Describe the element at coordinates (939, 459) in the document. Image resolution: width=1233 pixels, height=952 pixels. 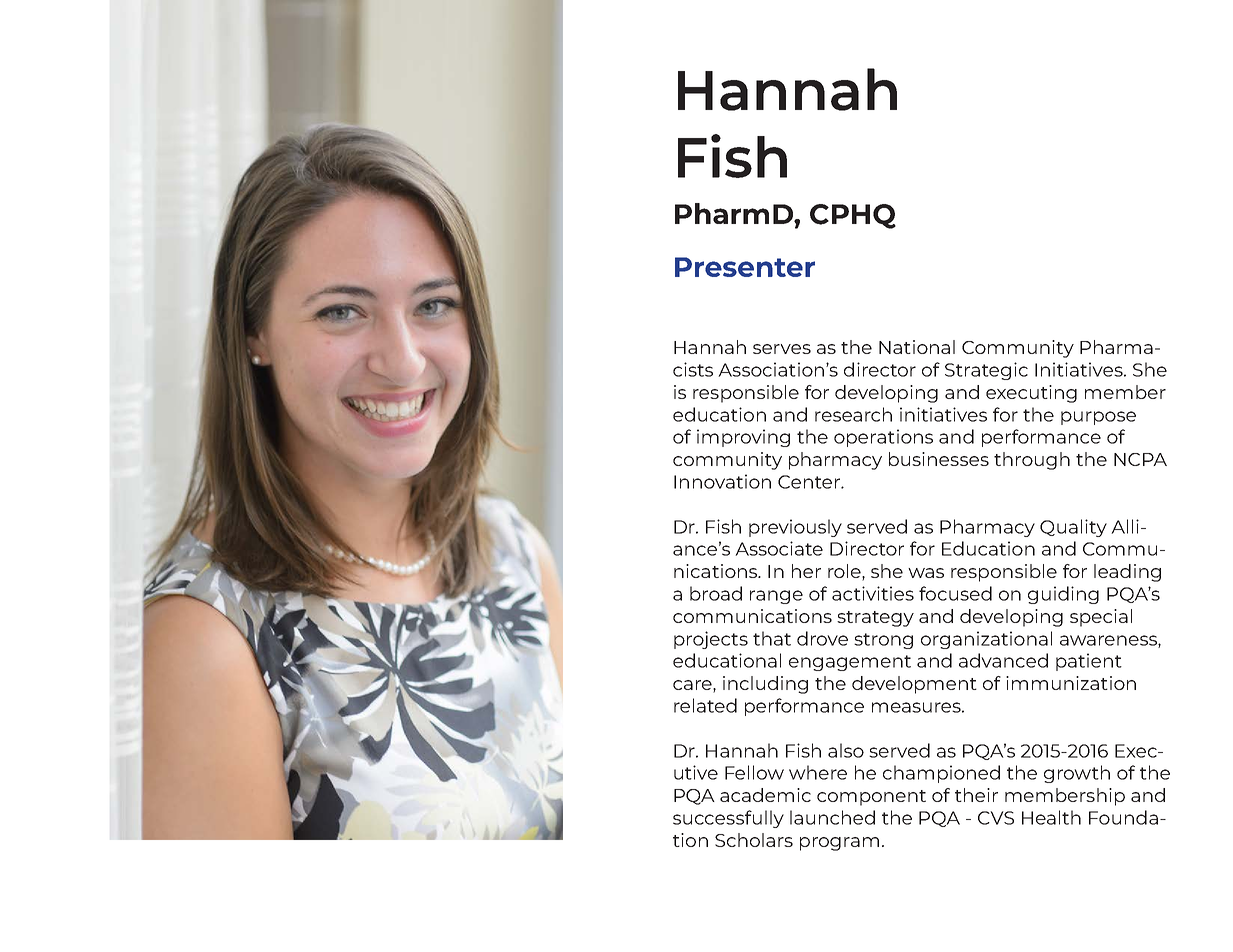
I see `businesses` at that location.
